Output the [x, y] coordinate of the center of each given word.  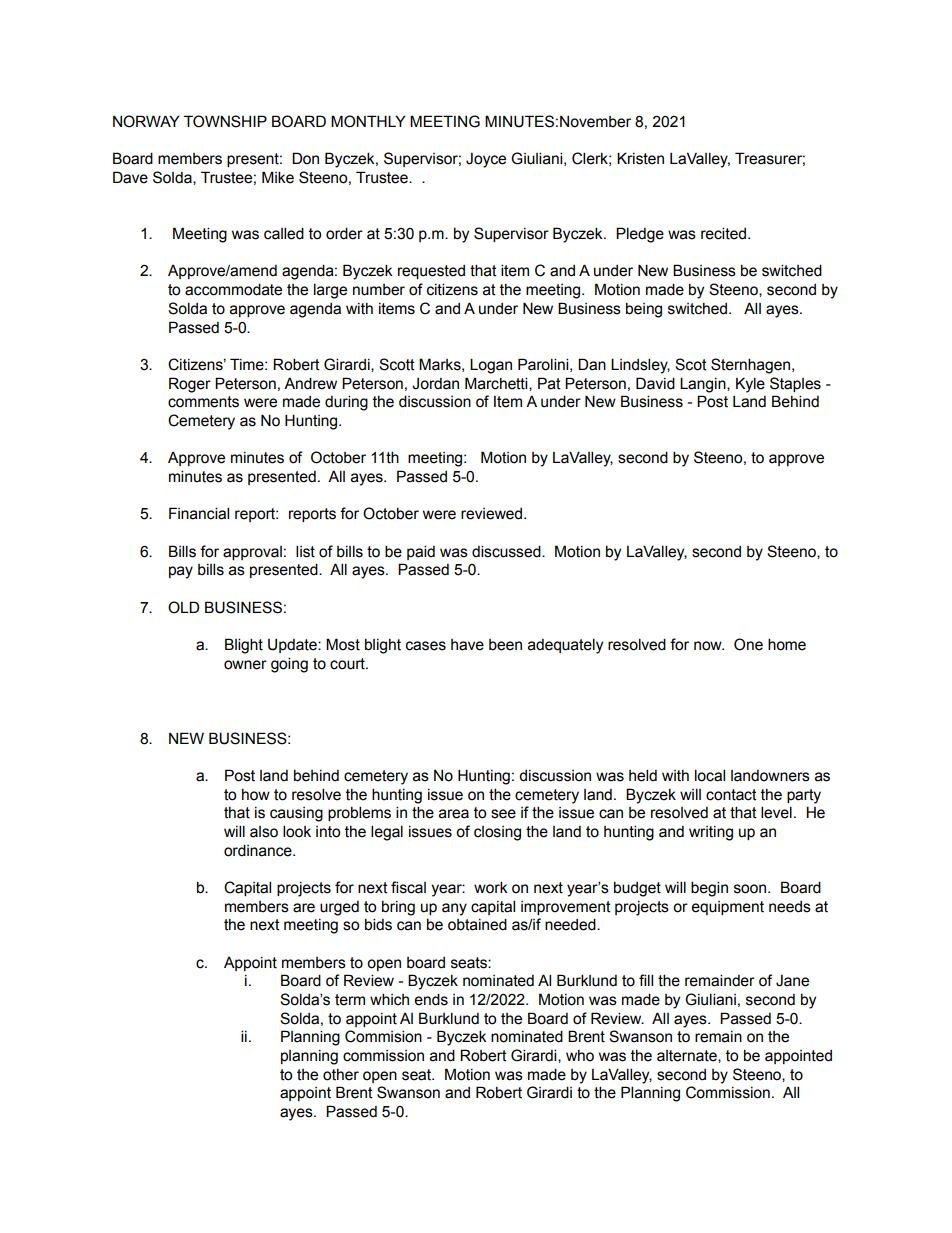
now [709, 646]
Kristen [640, 158]
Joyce [486, 160]
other [341, 1075]
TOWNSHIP [225, 121]
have [467, 645]
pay [181, 572]
